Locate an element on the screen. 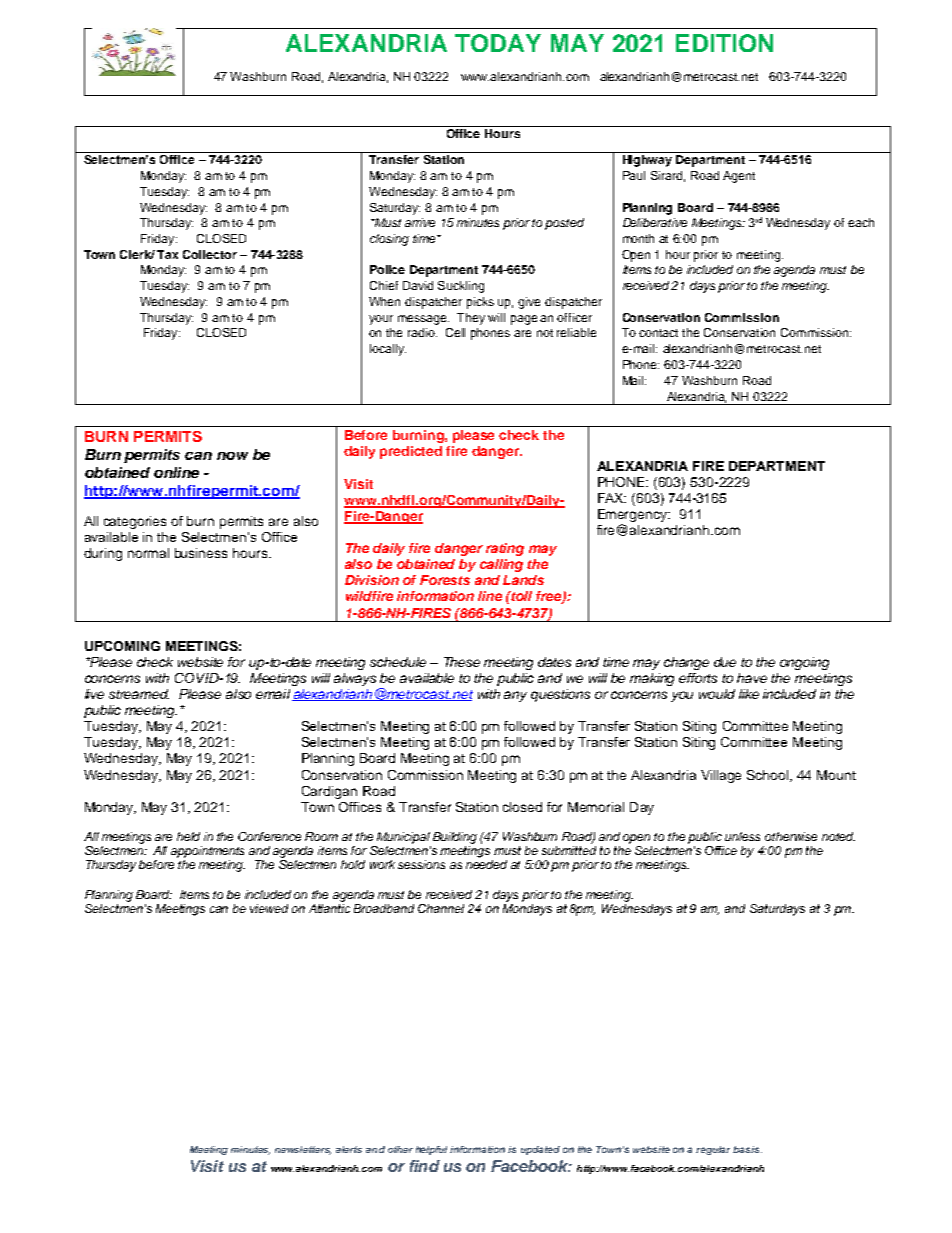 Image resolution: width=952 pixels, height=1233 pixels. Collector is located at coordinates (210, 254).
